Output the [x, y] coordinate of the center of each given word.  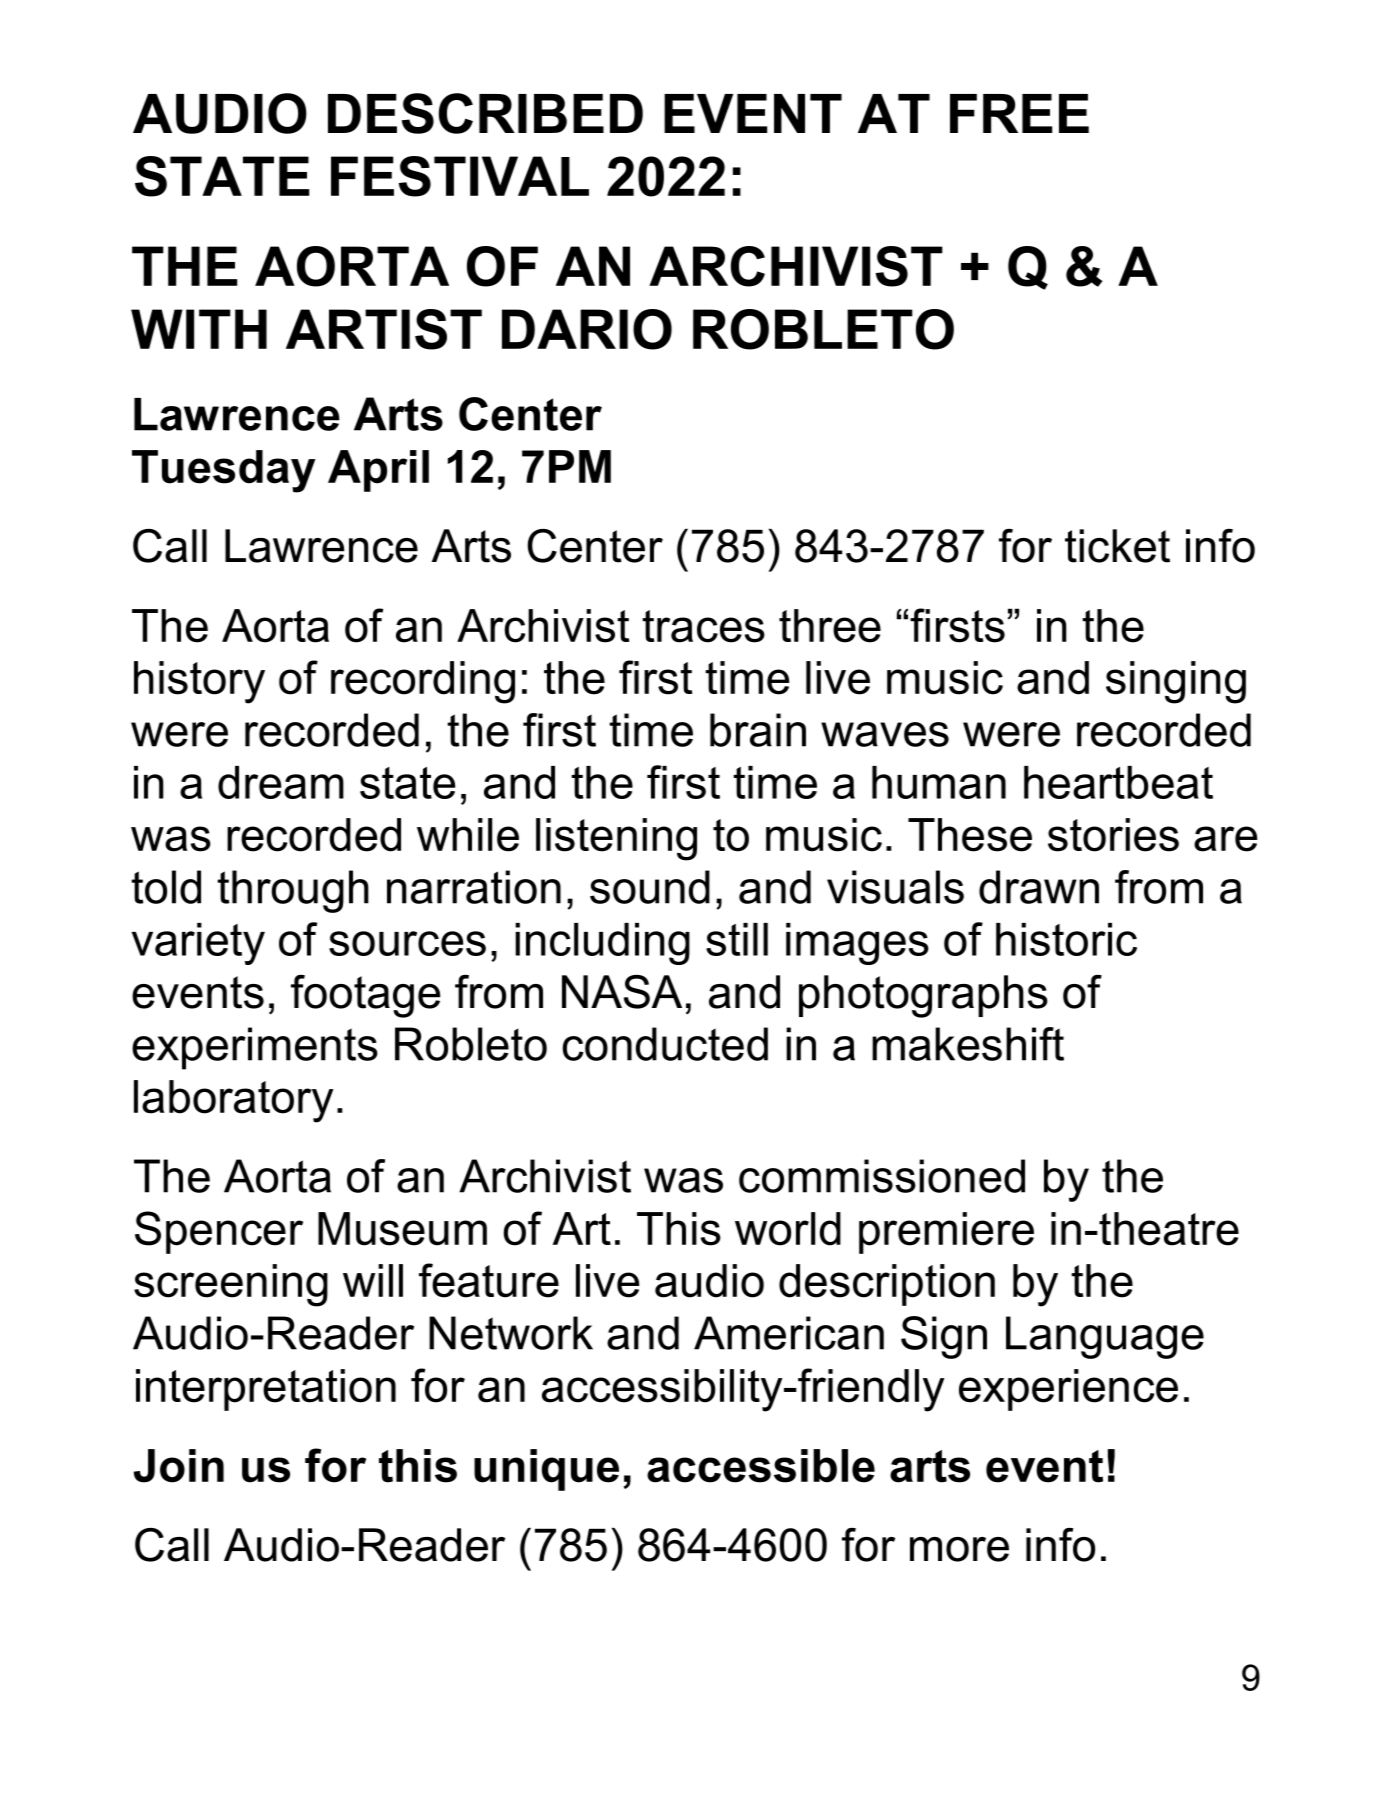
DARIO [587, 329]
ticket [1117, 546]
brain [758, 730]
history [199, 682]
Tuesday [223, 471]
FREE [1019, 113]
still [737, 939]
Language [1105, 1337]
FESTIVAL [460, 176]
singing [1176, 682]
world [788, 1229]
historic [1066, 939]
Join [179, 1466]
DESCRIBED [485, 113]
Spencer [219, 1232]
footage [366, 996]
